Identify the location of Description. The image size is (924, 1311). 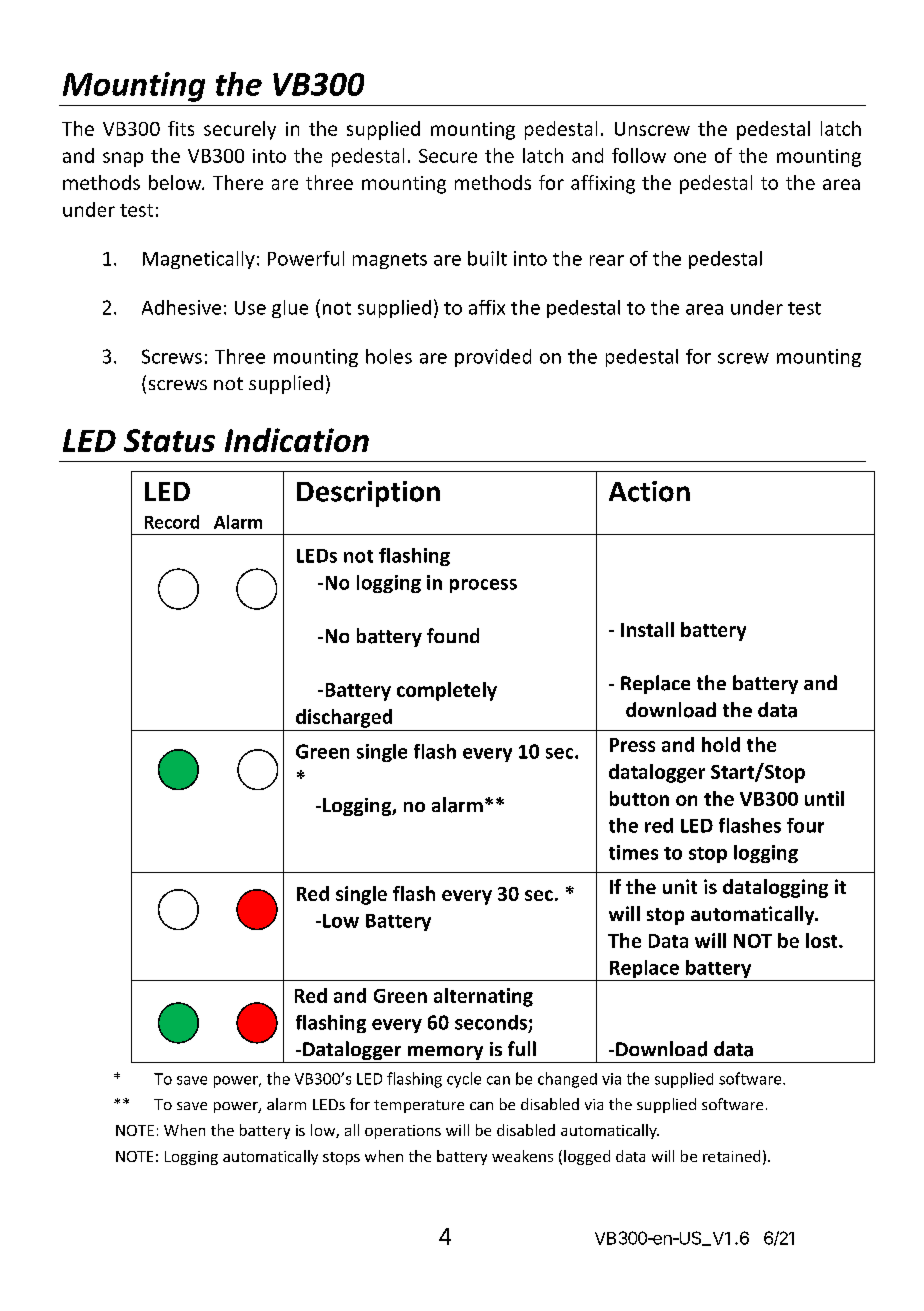
(368, 494).
